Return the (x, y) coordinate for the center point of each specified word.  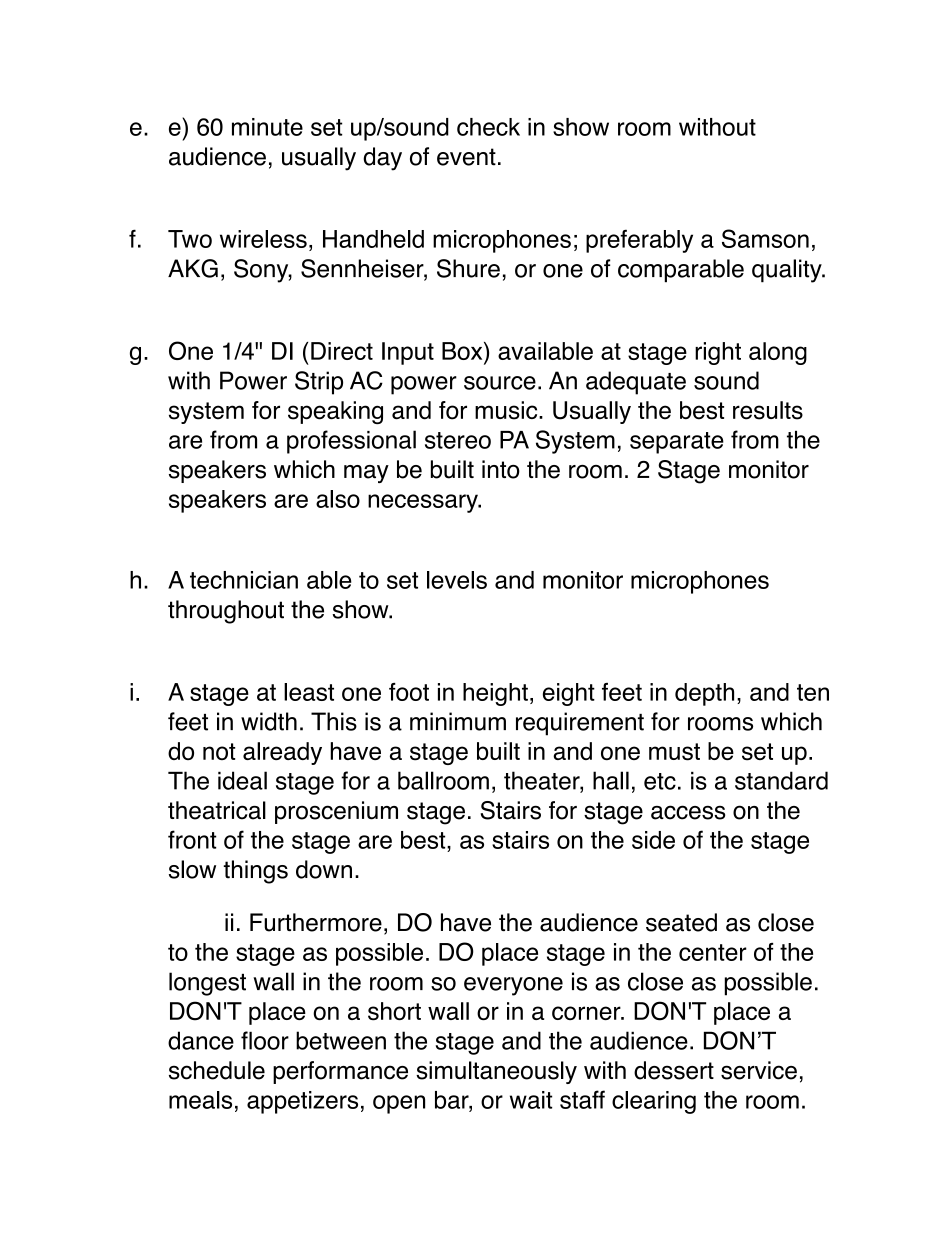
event (466, 157)
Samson (765, 238)
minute (267, 127)
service (759, 1070)
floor (265, 1040)
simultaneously (496, 1072)
